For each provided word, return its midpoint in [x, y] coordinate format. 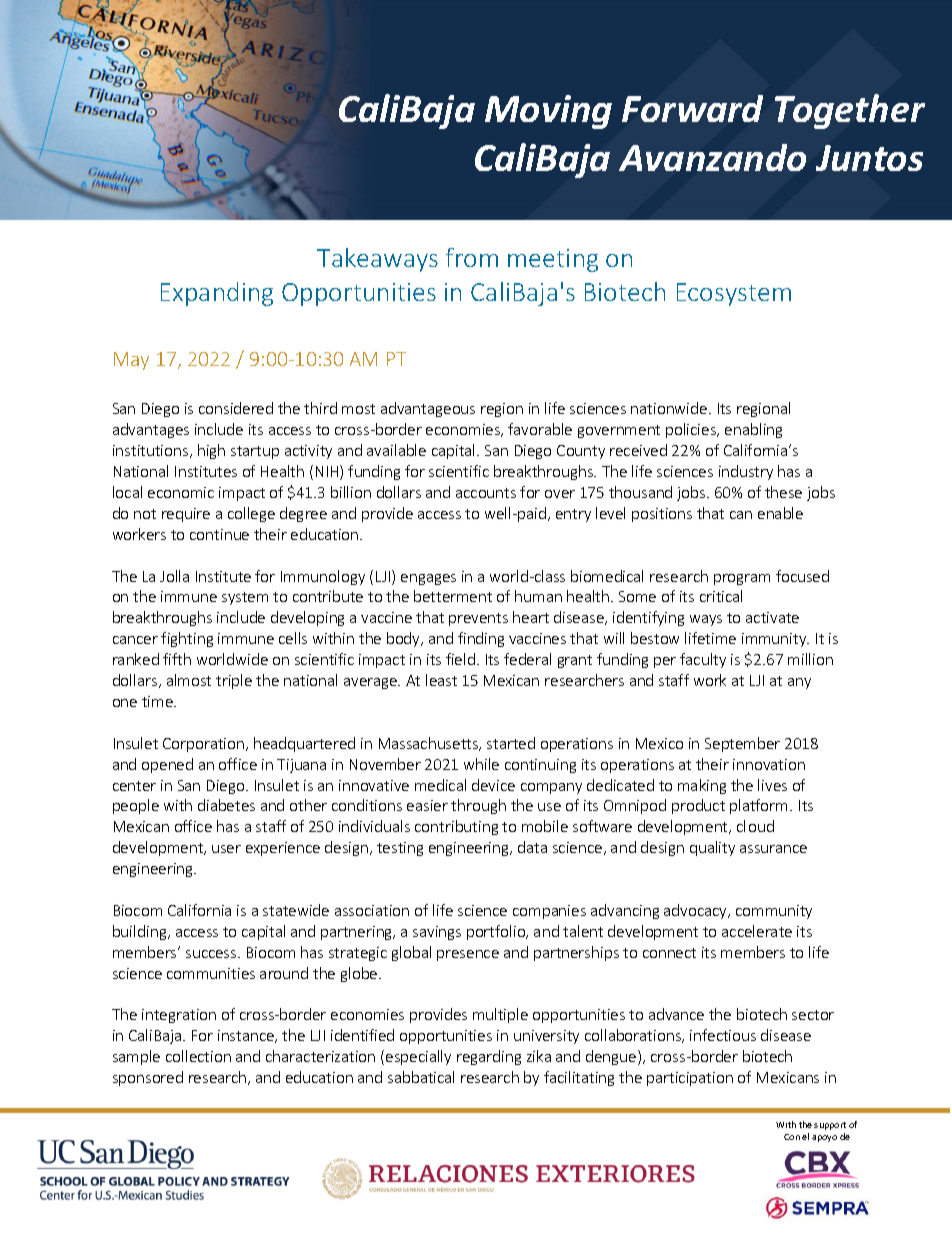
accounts [486, 493]
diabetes [226, 805]
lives [772, 785]
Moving [548, 112]
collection [198, 1056]
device [493, 785]
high [211, 451]
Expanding [217, 294]
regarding [489, 1057]
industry [746, 472]
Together [850, 111]
